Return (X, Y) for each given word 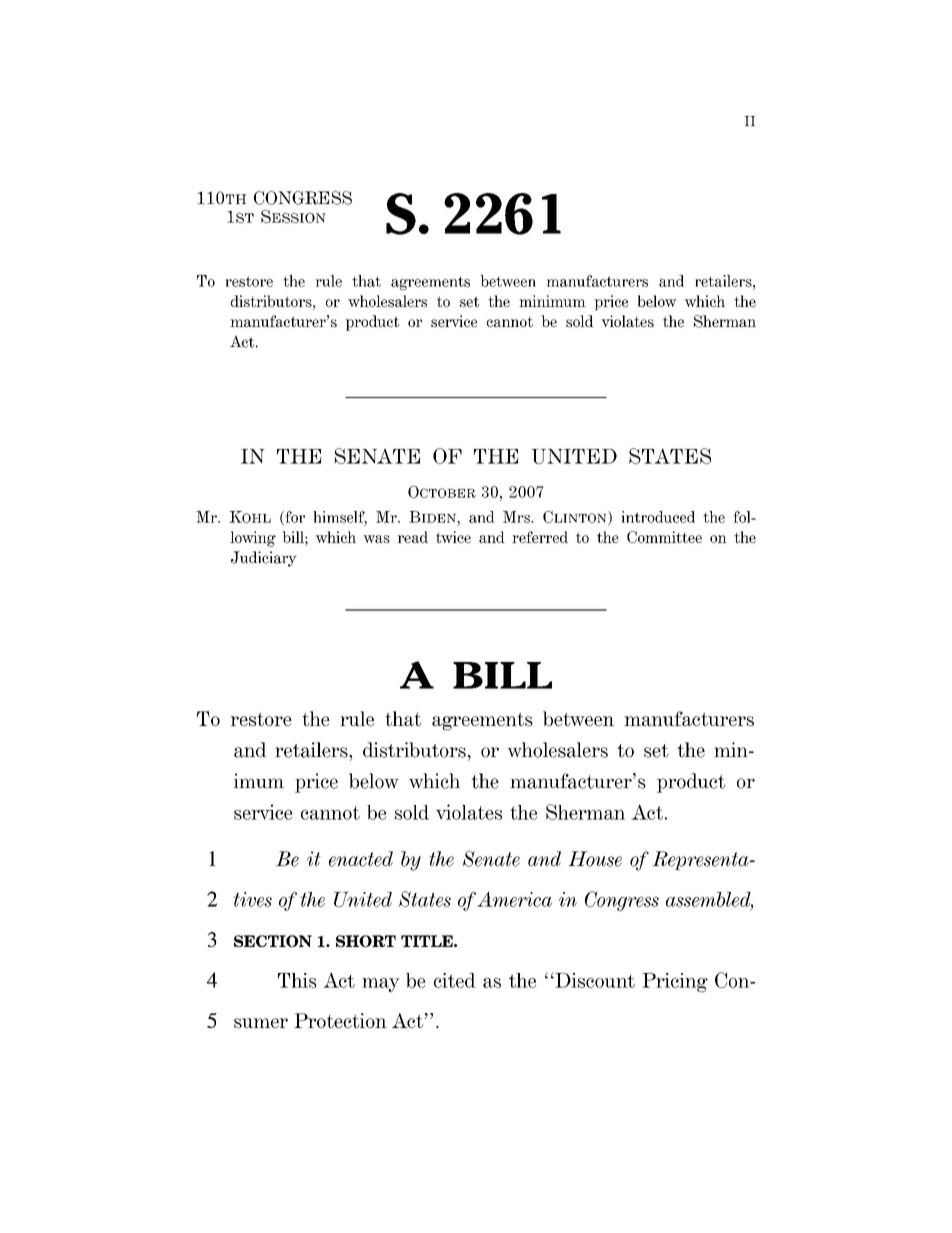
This (297, 980)
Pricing (675, 982)
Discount (594, 980)
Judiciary (264, 559)
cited (455, 980)
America (514, 899)
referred (540, 537)
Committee (664, 537)
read (412, 537)
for (294, 518)
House (595, 859)
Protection (340, 1020)
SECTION (273, 941)
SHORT (366, 941)
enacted (361, 859)
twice (453, 537)
